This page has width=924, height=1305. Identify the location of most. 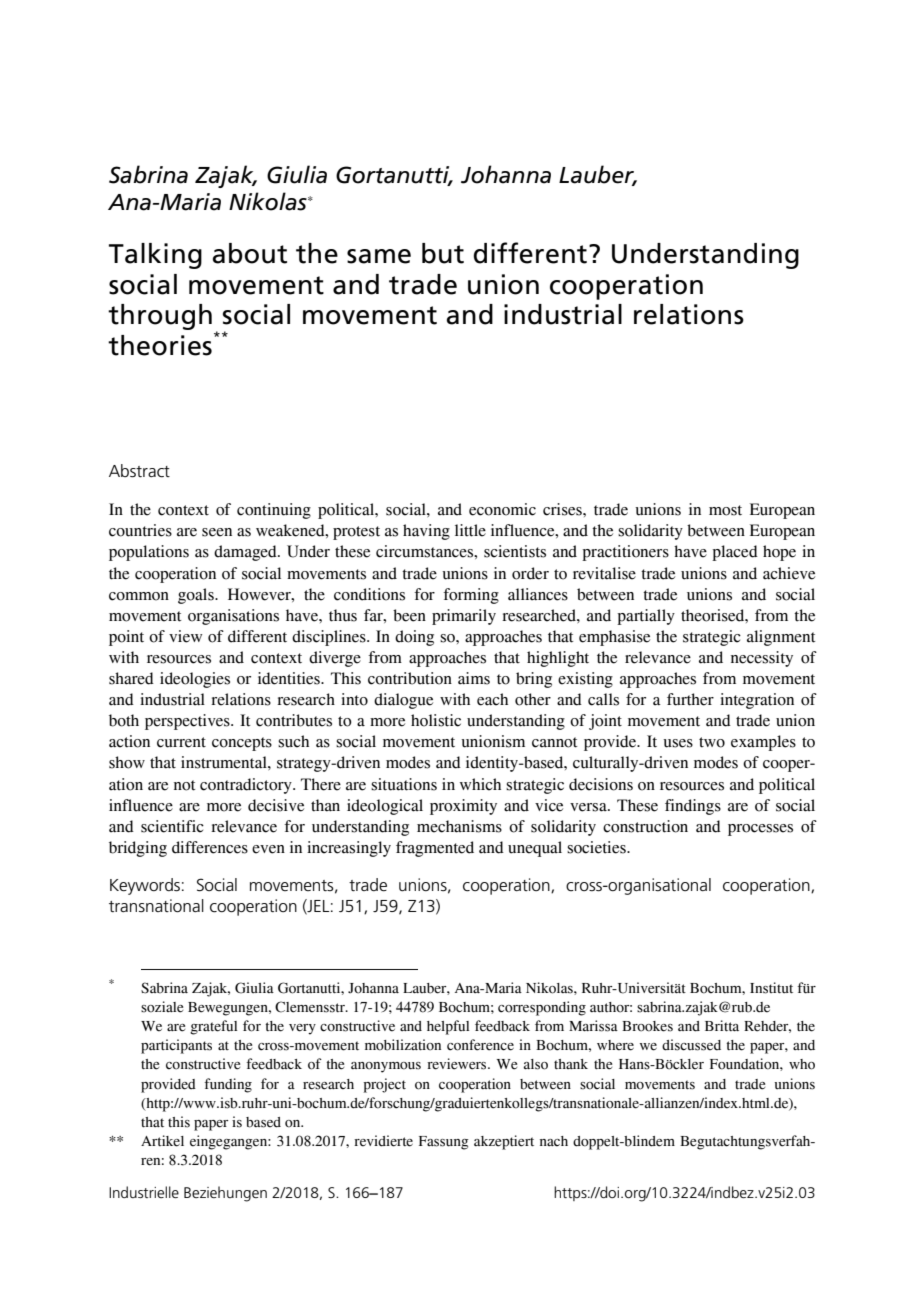
(725, 510).
